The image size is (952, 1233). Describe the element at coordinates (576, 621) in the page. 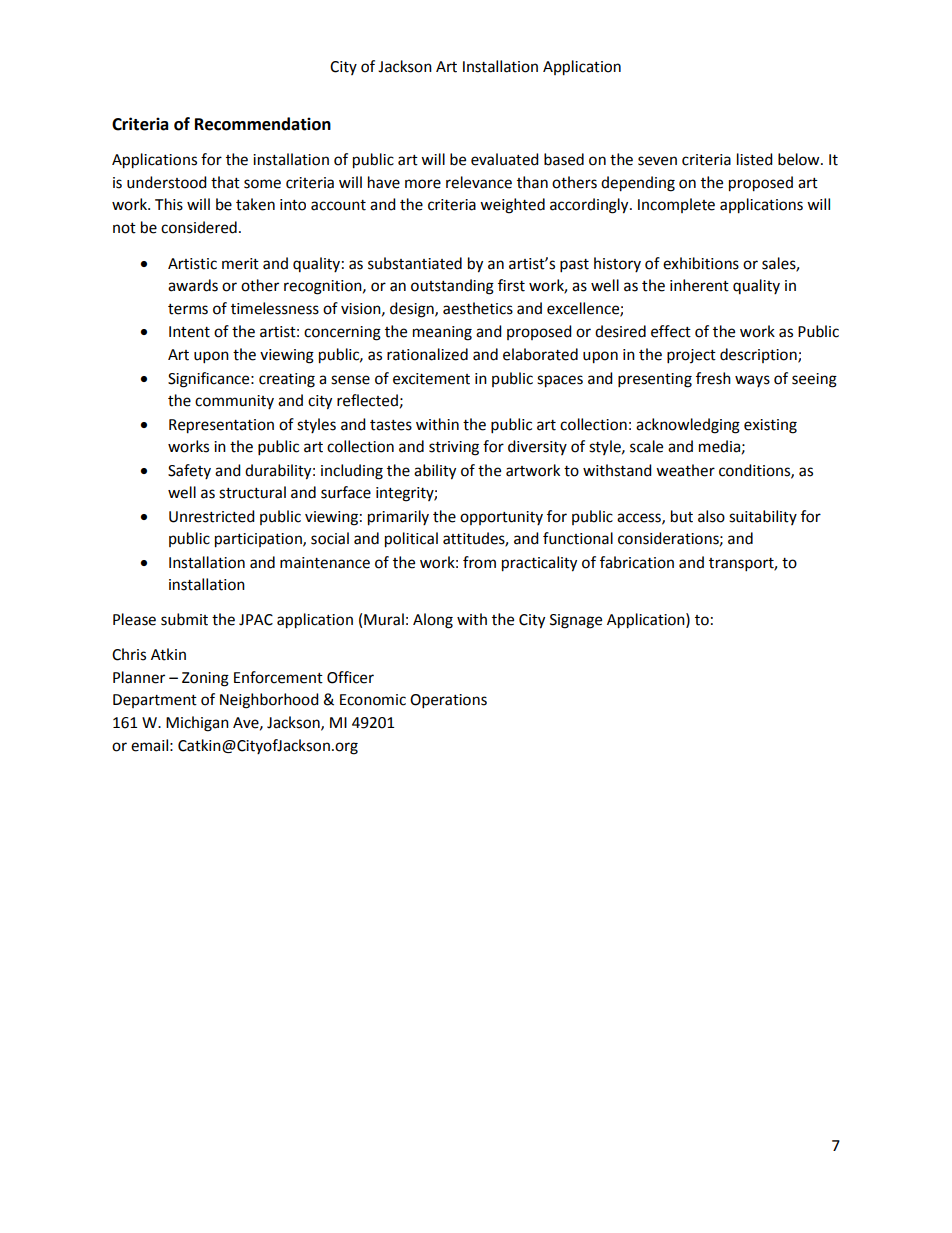

I see `Signage` at that location.
